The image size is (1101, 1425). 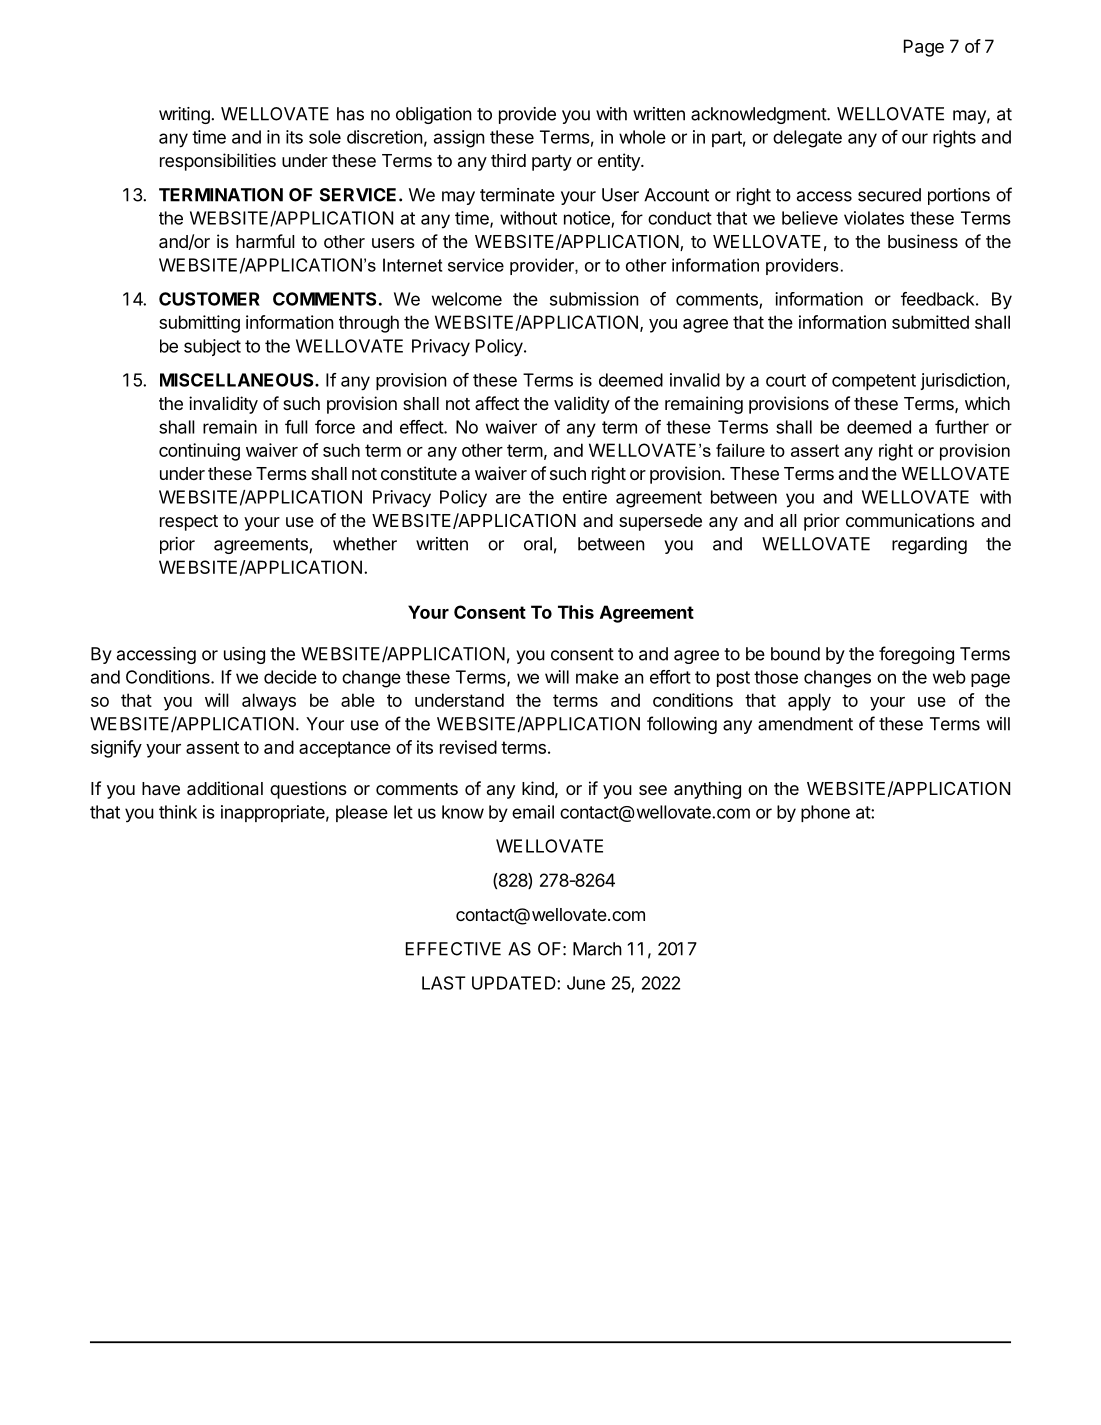 What do you see at coordinates (825, 813) in the screenshot?
I see `phone` at bounding box center [825, 813].
